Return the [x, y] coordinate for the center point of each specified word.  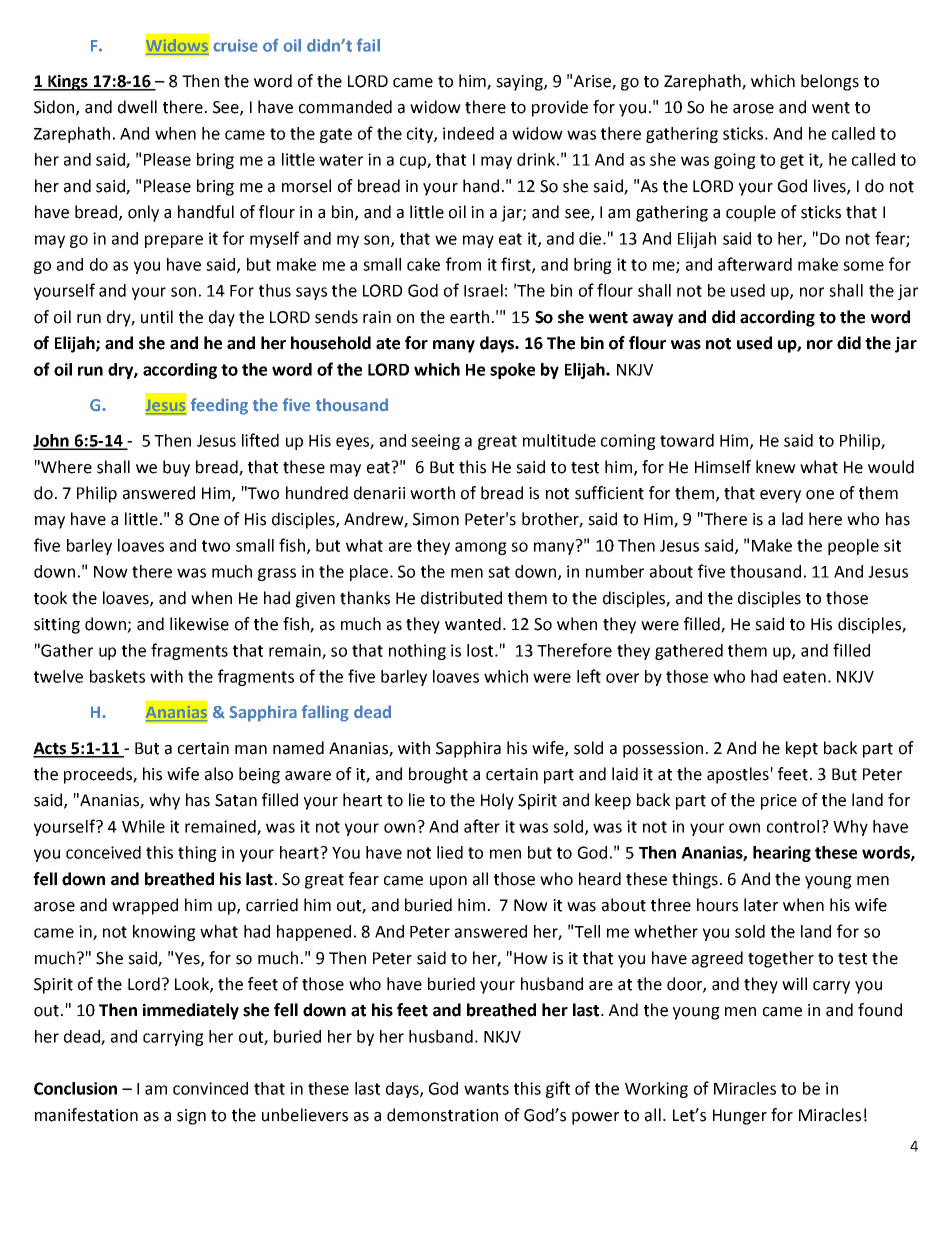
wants [486, 1089]
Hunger [740, 1117]
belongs [830, 82]
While [143, 826]
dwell [137, 107]
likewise [199, 624]
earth [469, 317]
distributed [461, 598]
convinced [210, 1088]
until [157, 317]
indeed [468, 133]
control [794, 826]
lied [450, 852]
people [853, 547]
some [863, 266]
